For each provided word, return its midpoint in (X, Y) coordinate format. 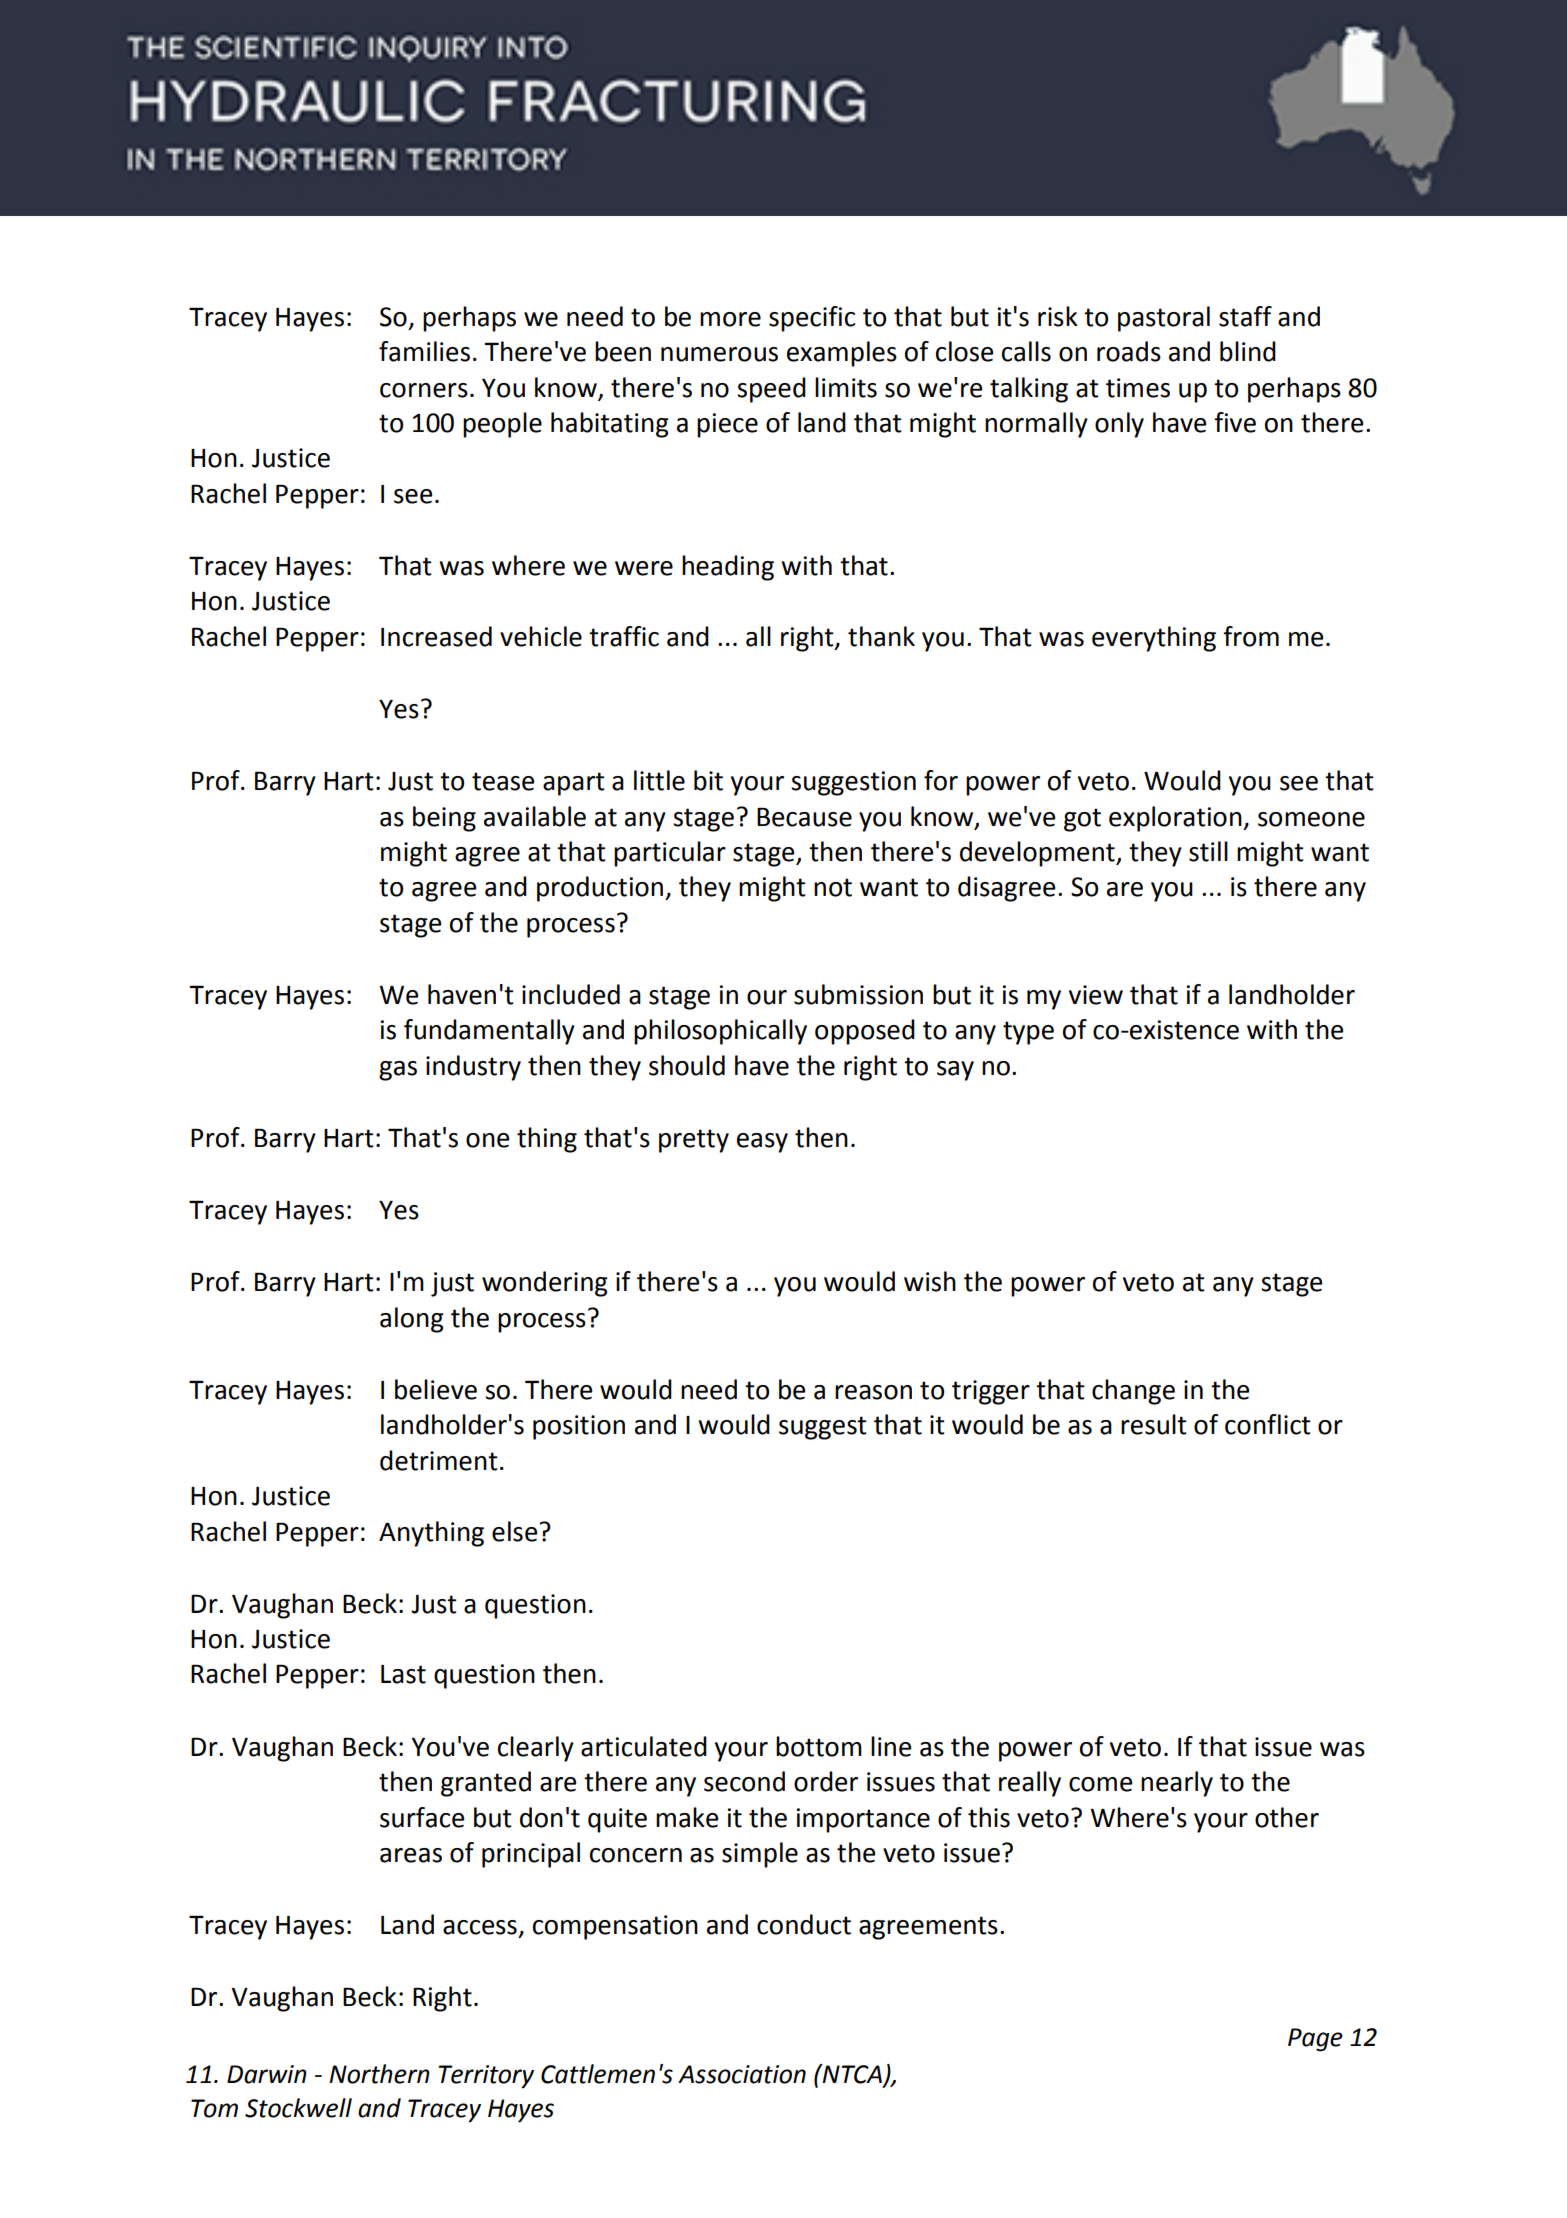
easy (762, 1143)
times (1138, 388)
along (412, 1320)
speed (771, 390)
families (424, 351)
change (1133, 1392)
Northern (379, 2074)
